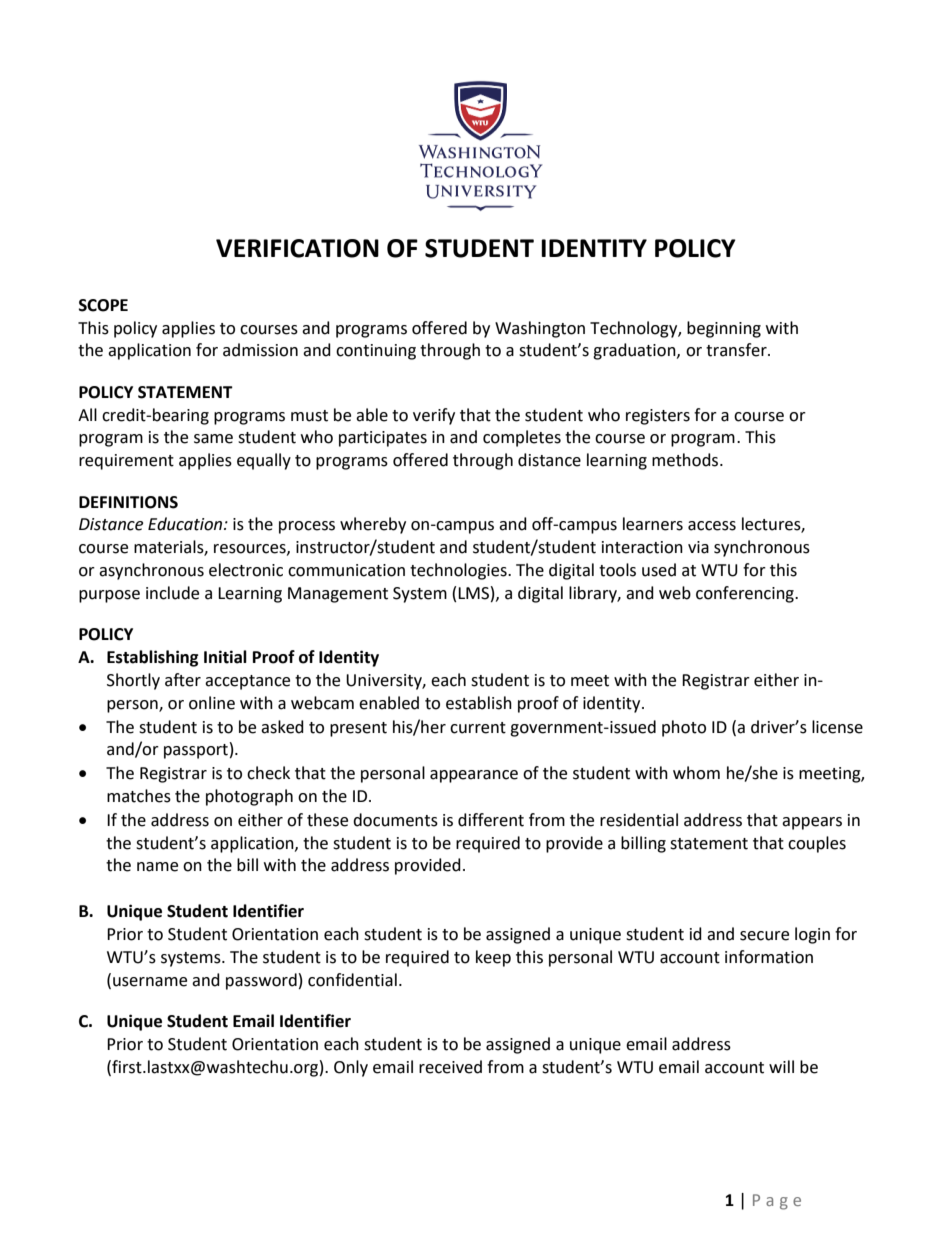 The width and height of the screenshot is (952, 1233). I want to click on methods, so click(686, 460).
